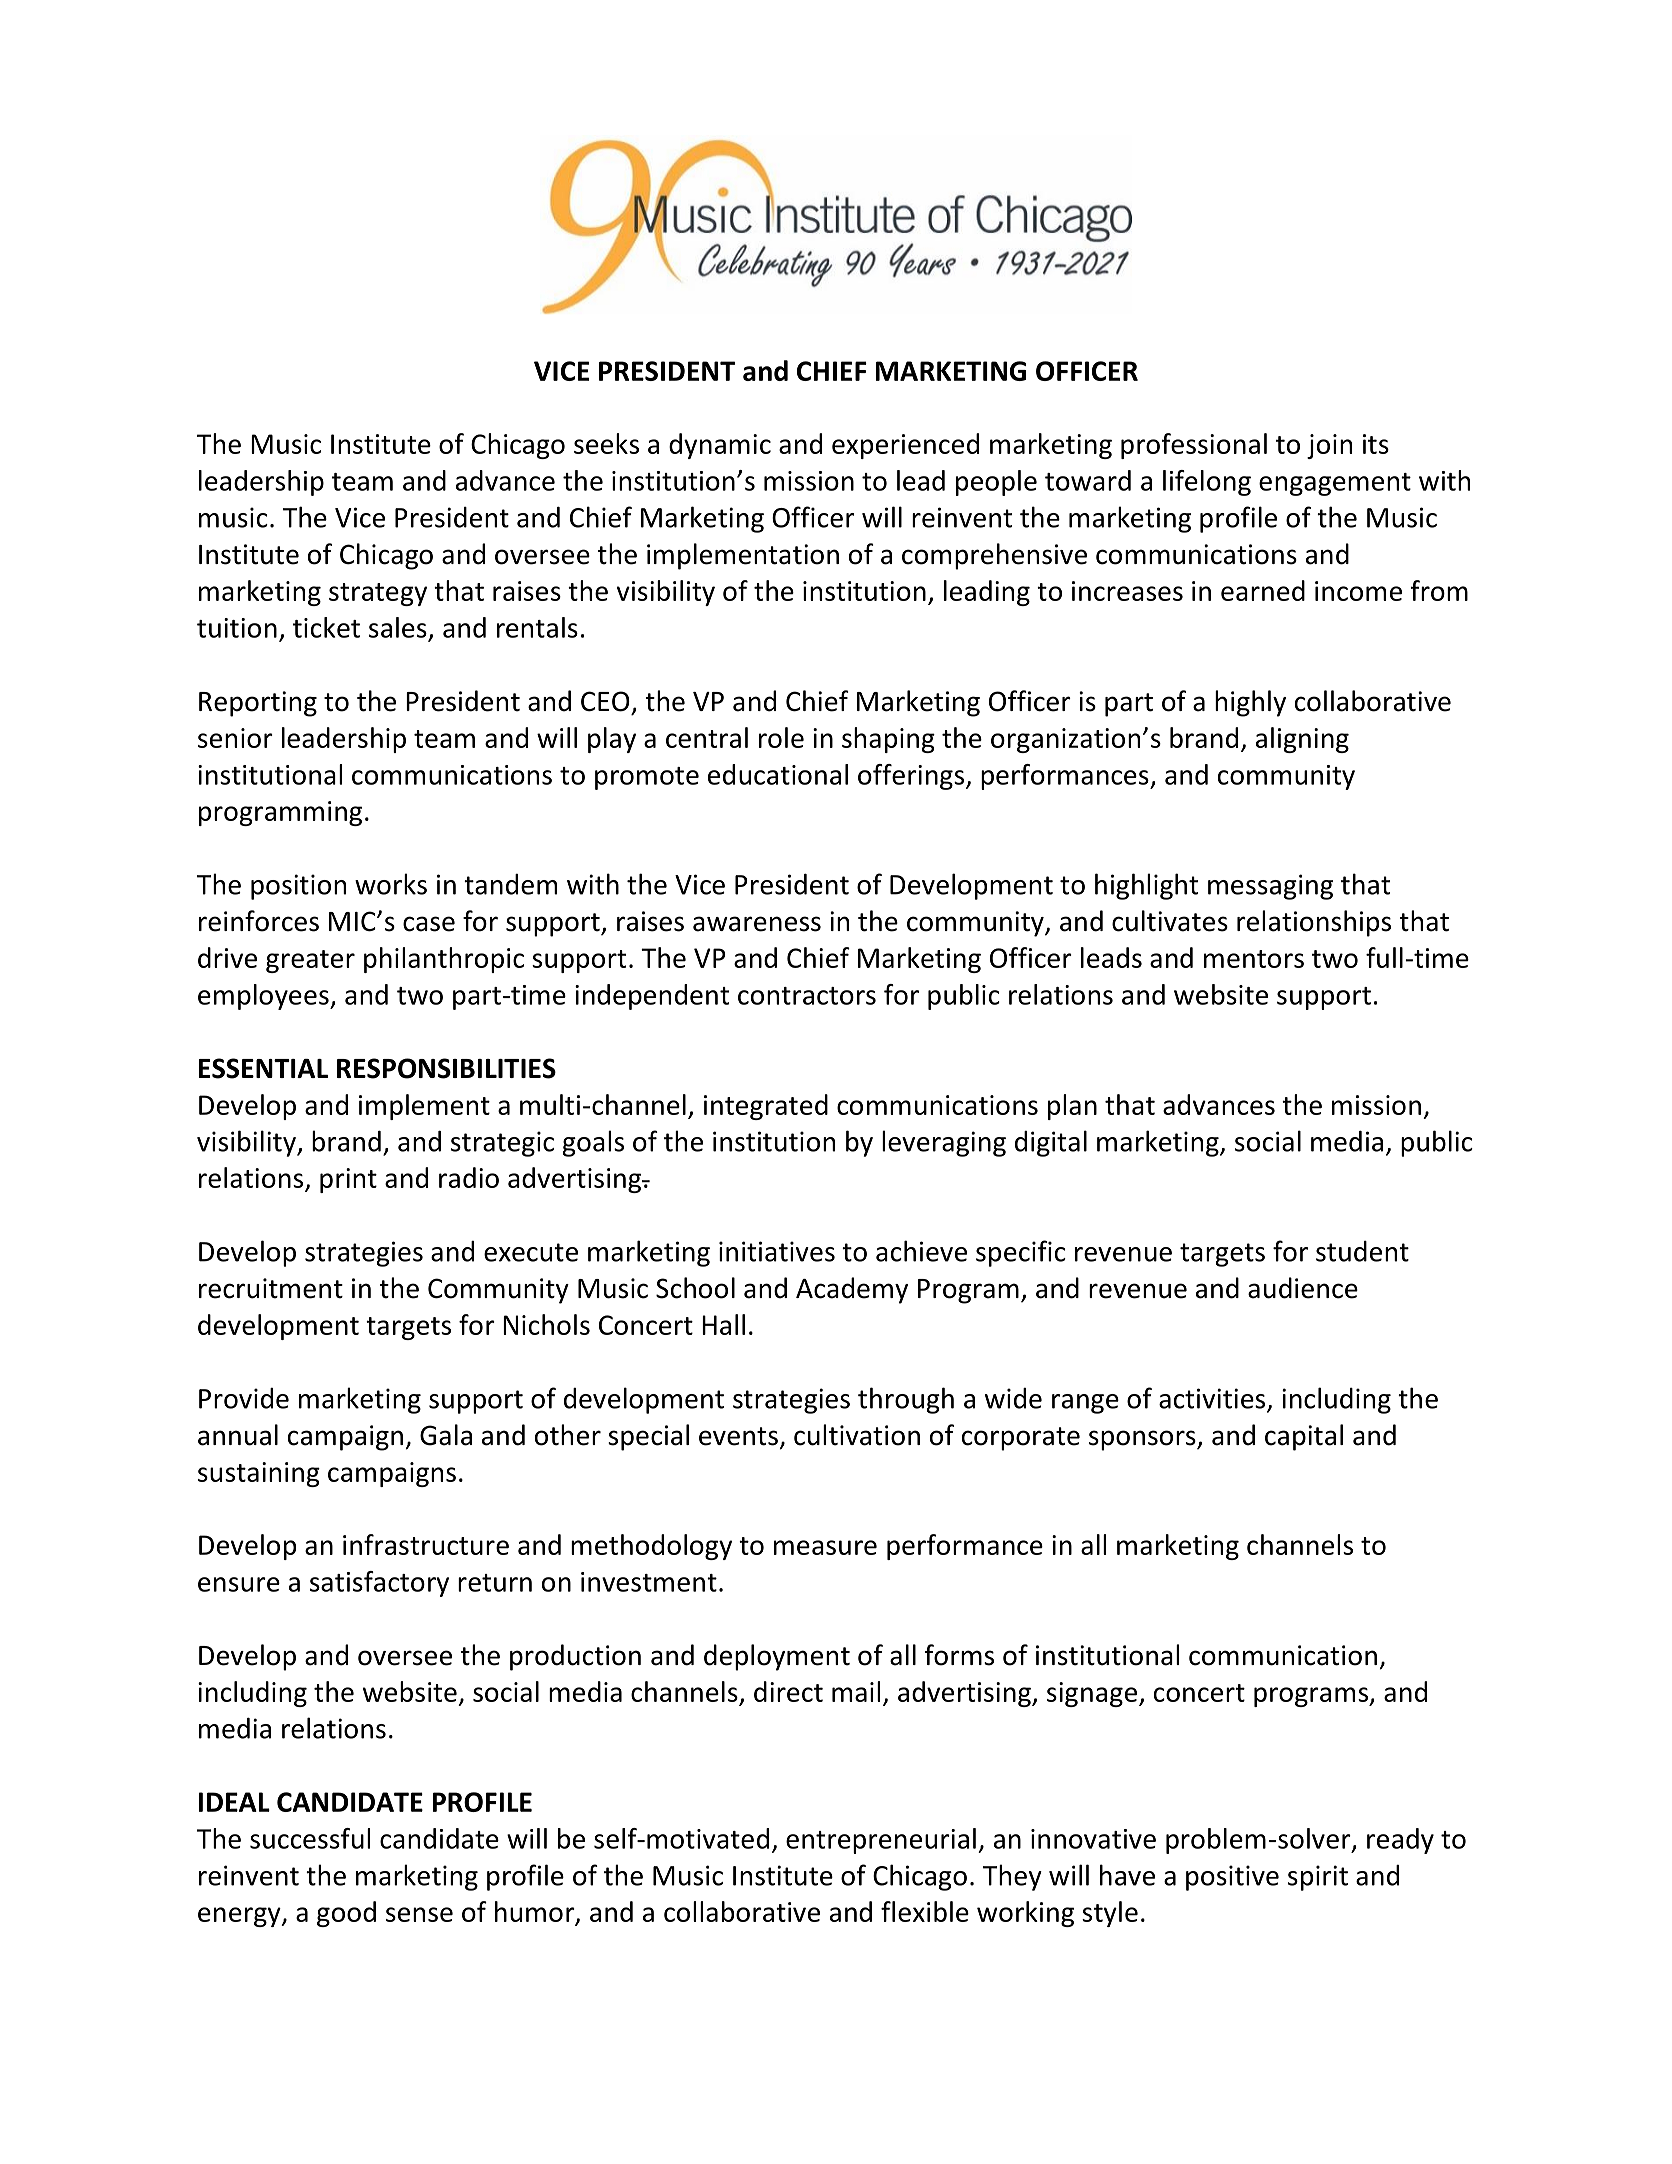  I want to click on strategy, so click(378, 594).
